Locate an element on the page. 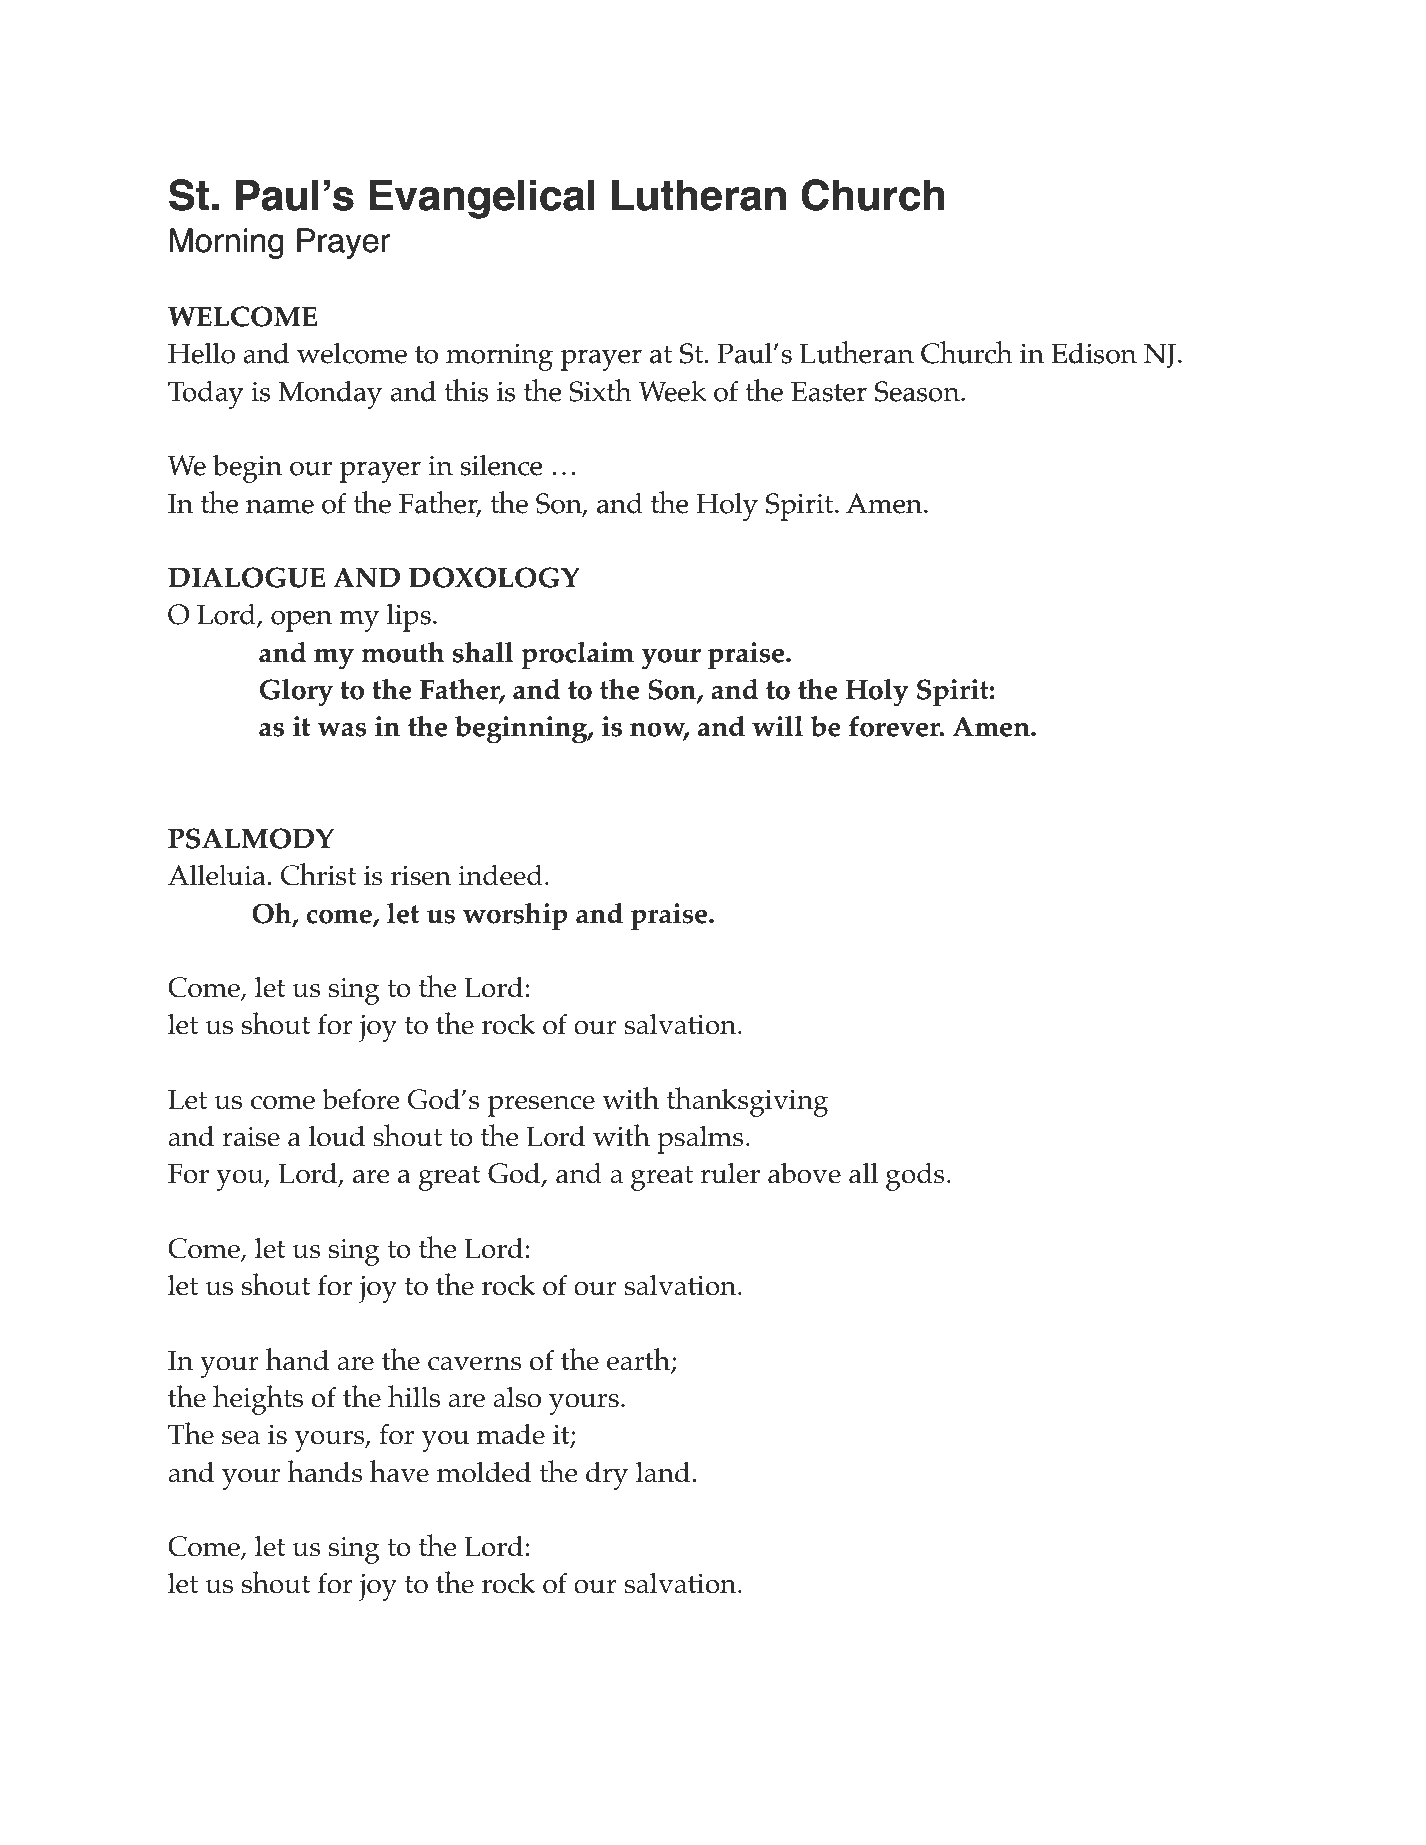  loud is located at coordinates (337, 1136).
